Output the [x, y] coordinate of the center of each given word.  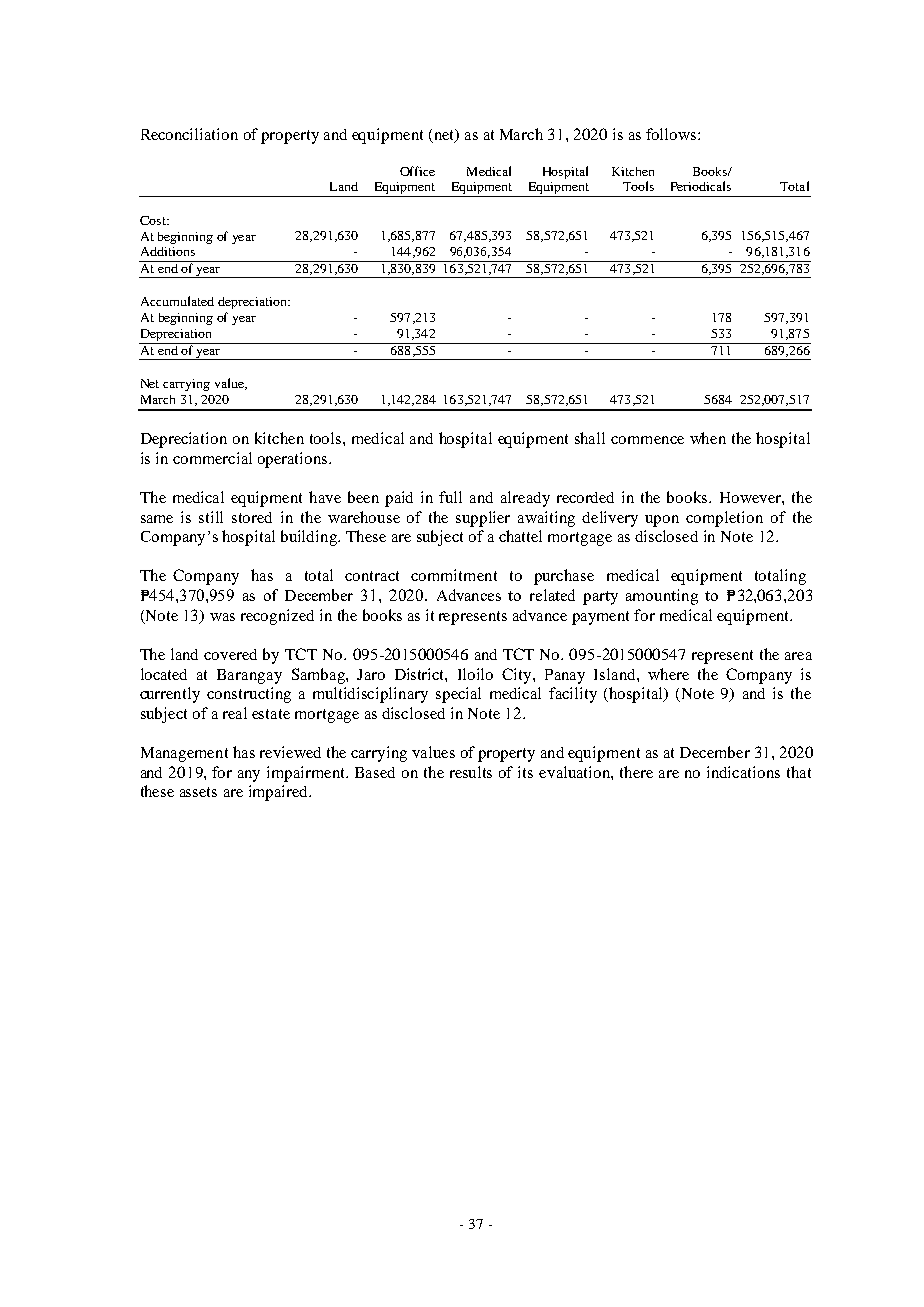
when [708, 438]
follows [672, 134]
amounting [662, 597]
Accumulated [177, 301]
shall [590, 438]
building [310, 538]
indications [743, 772]
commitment [454, 575]
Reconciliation [189, 134]
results [471, 772]
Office [417, 171]
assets [198, 792]
